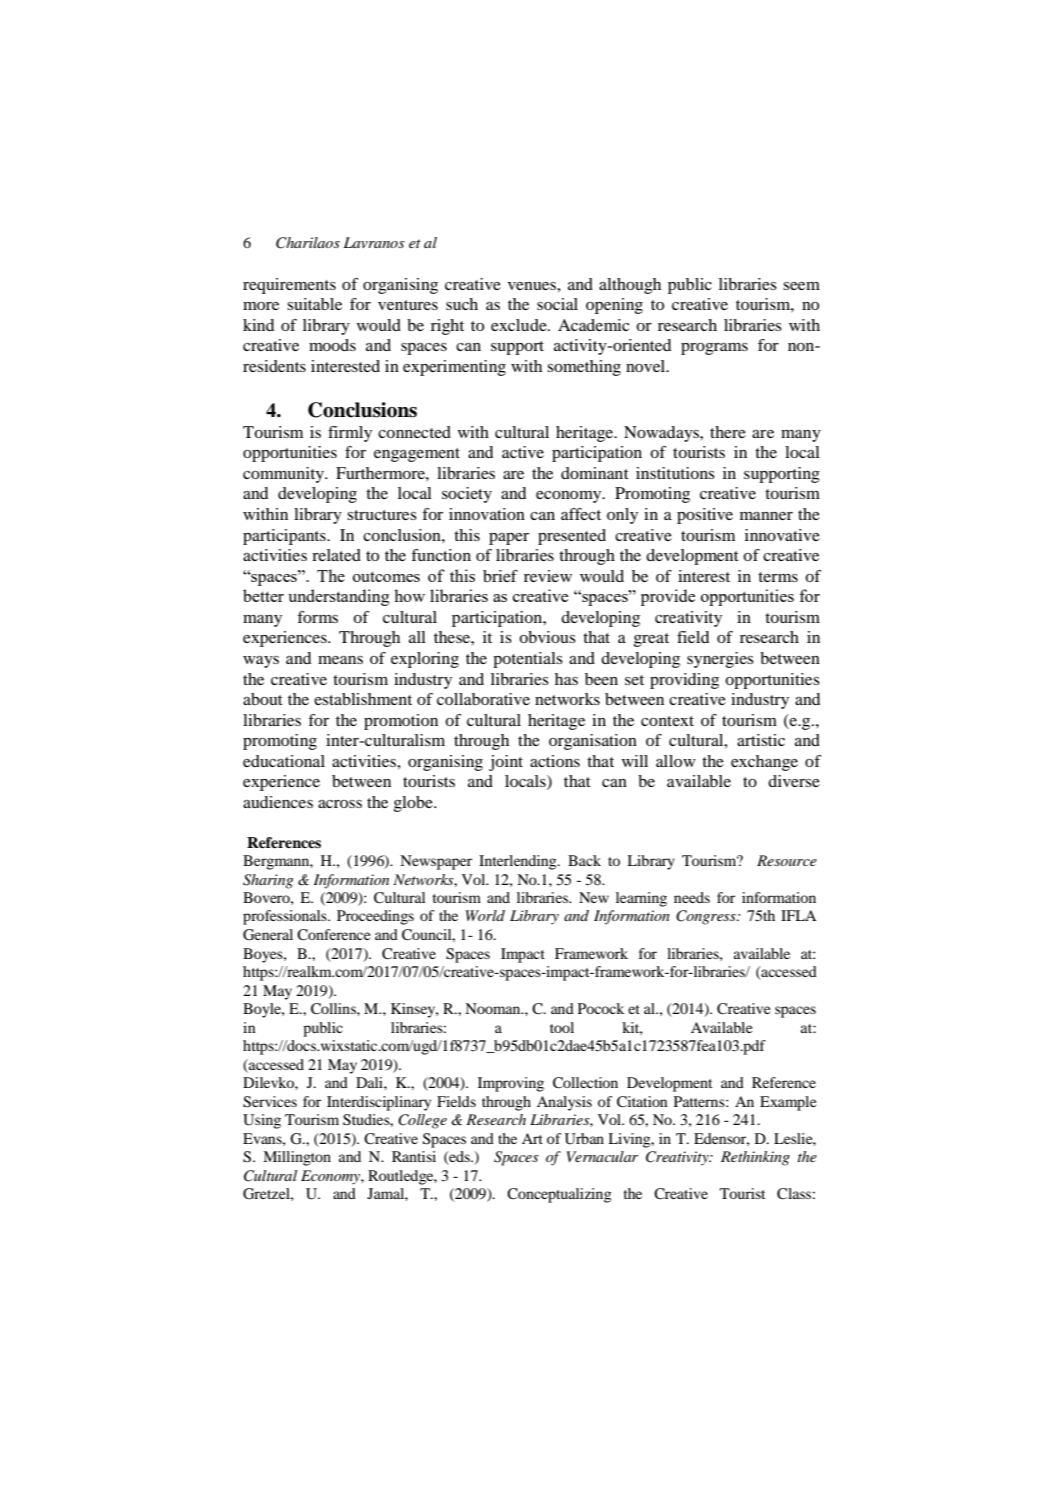  Describe the element at coordinates (787, 860) in the screenshot. I see `Resource` at that location.
